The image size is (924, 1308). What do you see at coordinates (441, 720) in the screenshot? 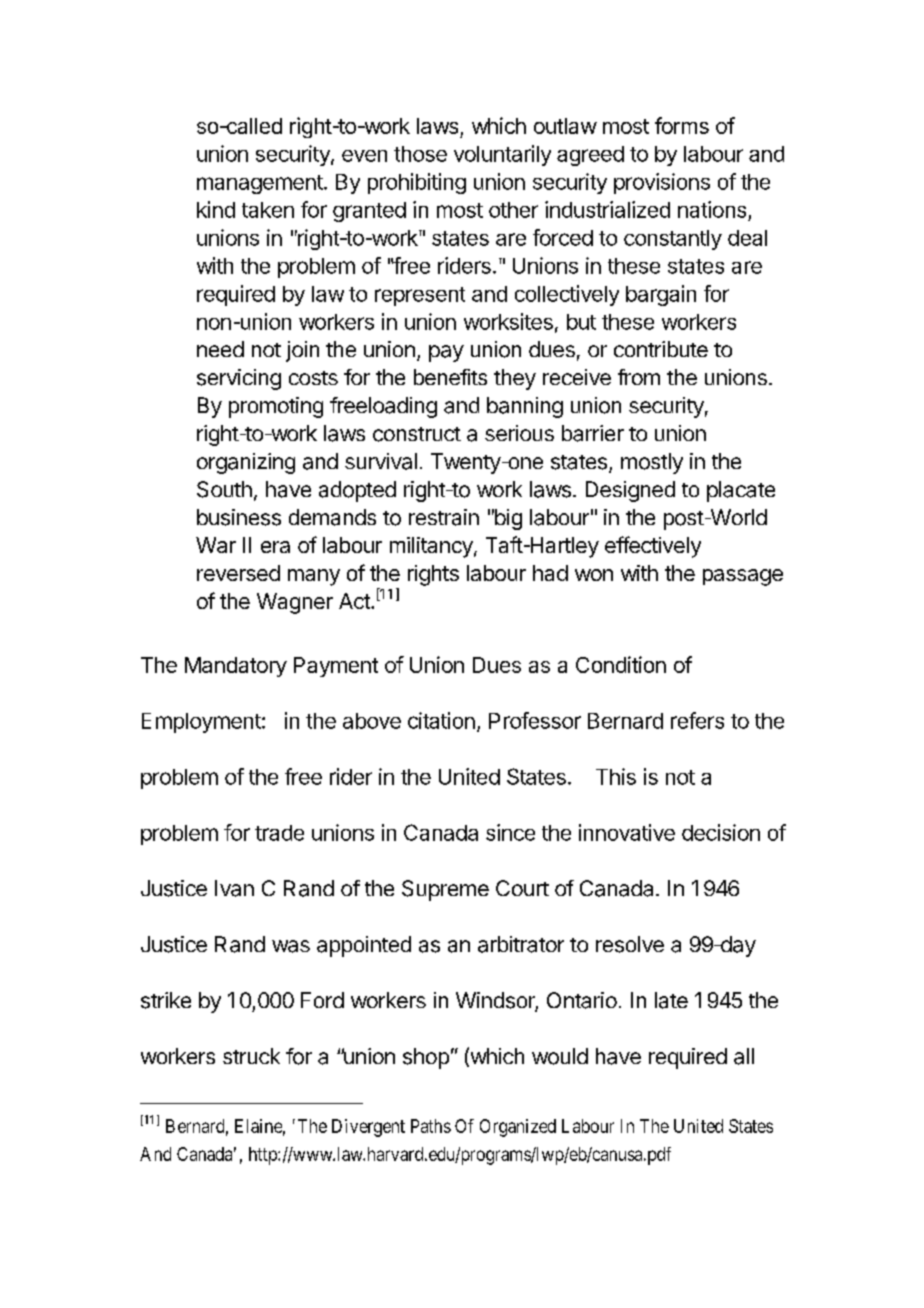
I see `citation` at bounding box center [441, 720].
